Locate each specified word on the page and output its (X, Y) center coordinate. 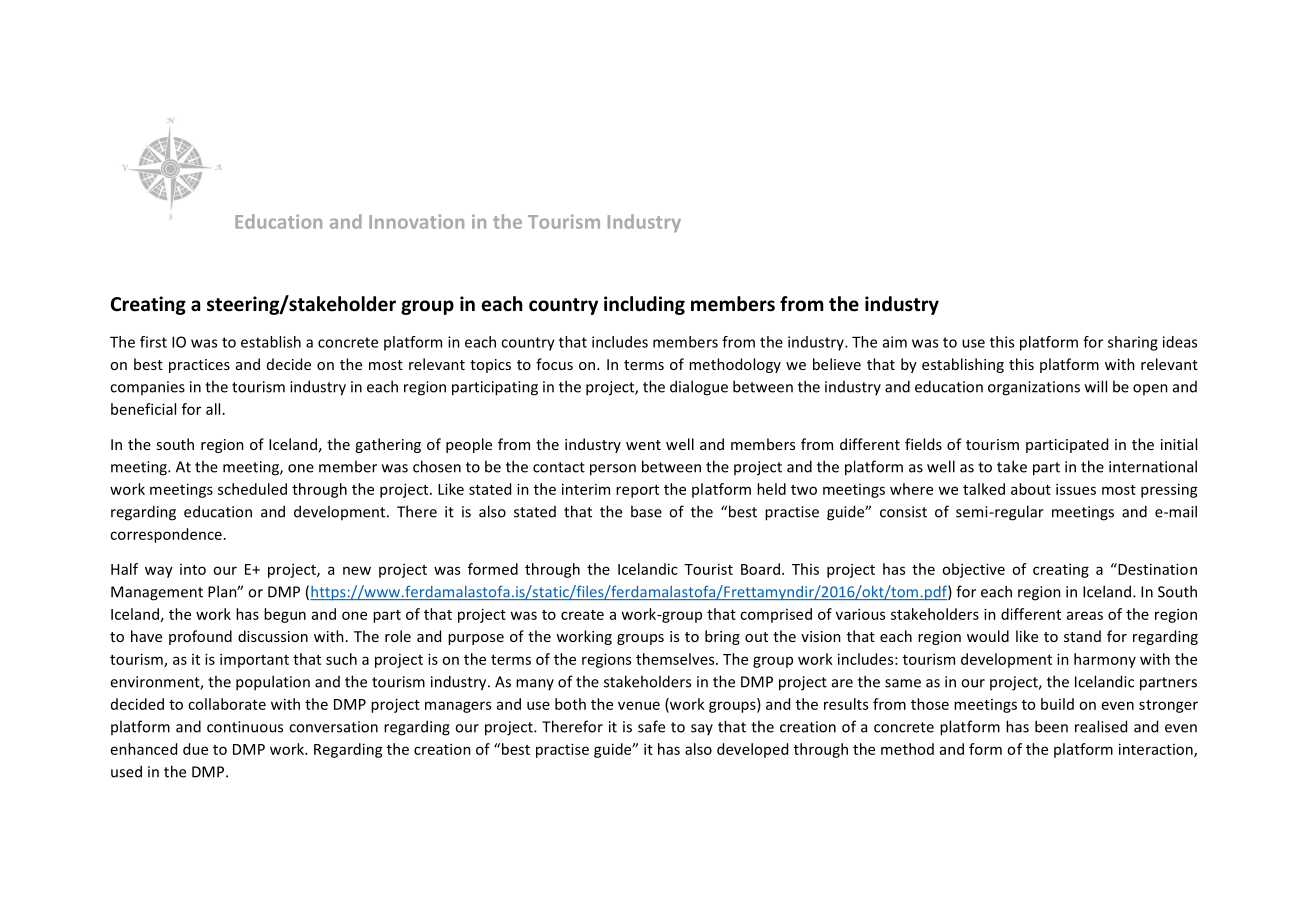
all (213, 409)
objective (973, 570)
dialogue (699, 388)
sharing (1133, 343)
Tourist (708, 569)
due (195, 749)
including (644, 305)
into (193, 569)
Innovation (416, 221)
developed (752, 750)
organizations (1034, 388)
